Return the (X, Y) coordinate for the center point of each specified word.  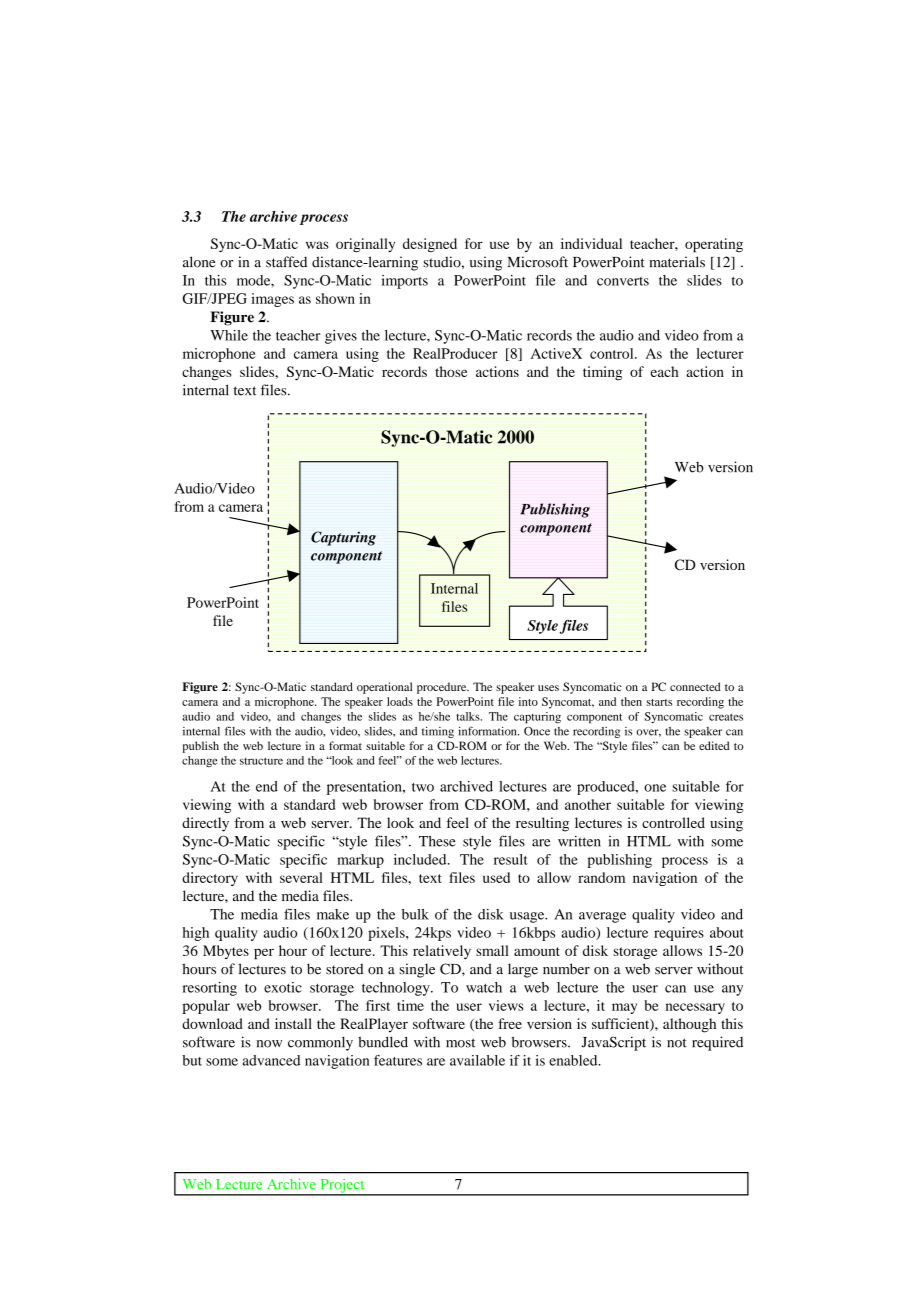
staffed (286, 262)
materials (677, 262)
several (301, 877)
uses (548, 688)
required (717, 1043)
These (437, 841)
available (477, 1060)
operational (384, 688)
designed (430, 245)
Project (342, 1187)
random (601, 877)
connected (695, 686)
